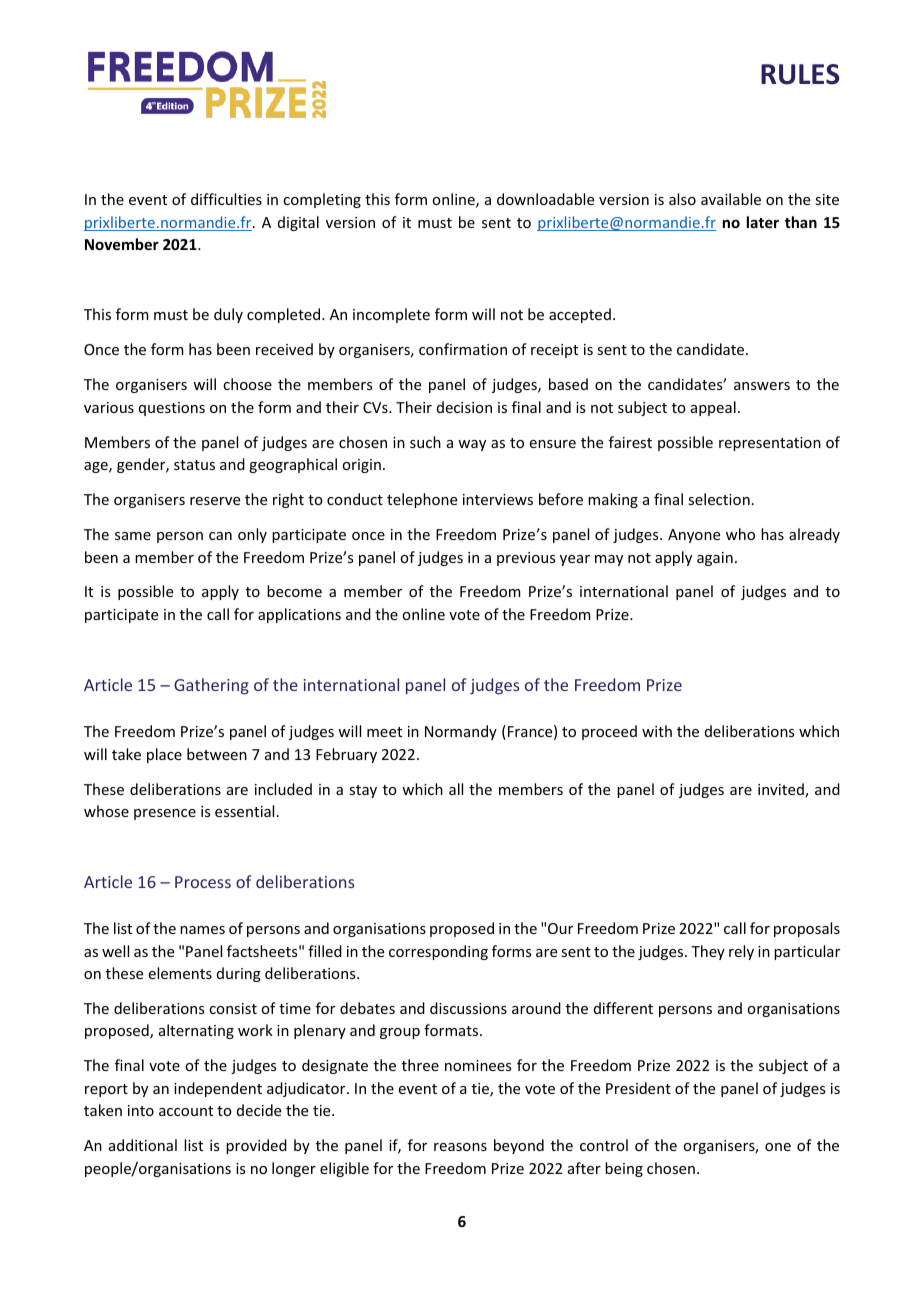  Describe the element at coordinates (226, 199) in the document. I see `difficulties` at that location.
